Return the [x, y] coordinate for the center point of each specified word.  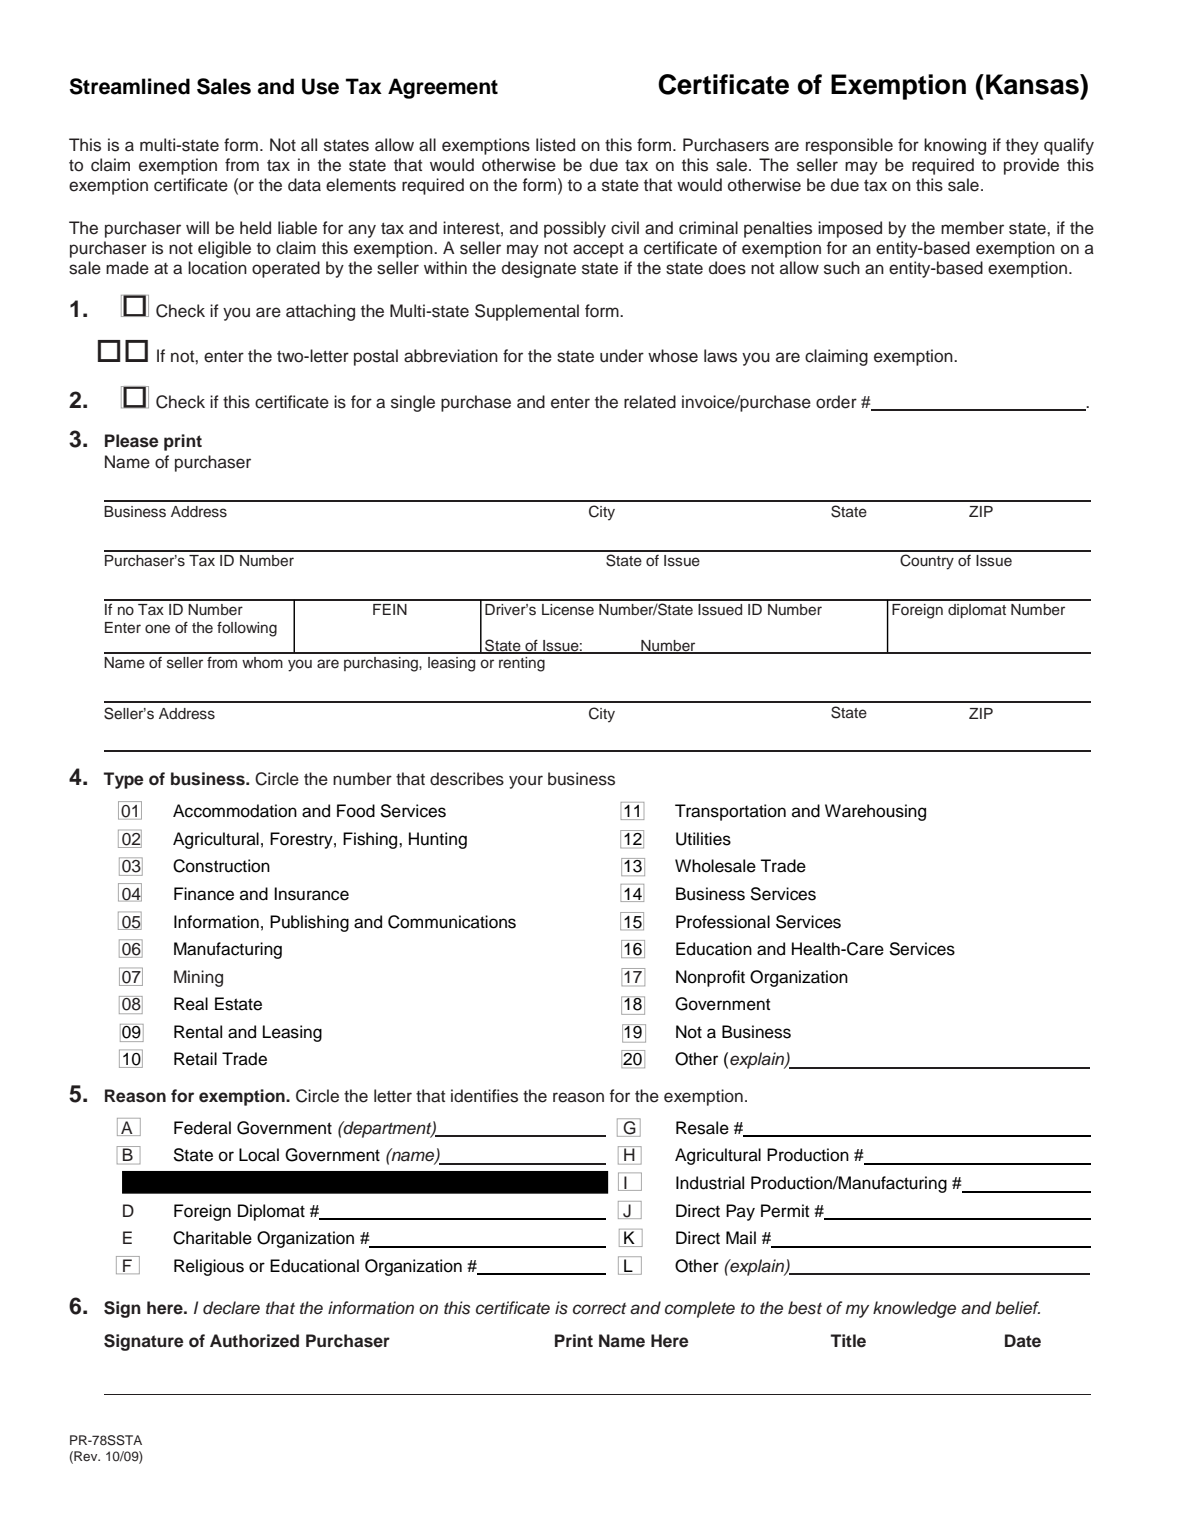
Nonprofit [710, 978]
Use [320, 86]
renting [522, 664]
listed [555, 145]
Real [191, 1004]
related [650, 402]
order [836, 402]
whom [262, 662]
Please [132, 441]
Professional [723, 922]
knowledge [914, 1309]
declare [231, 1308]
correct [599, 1309]
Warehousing [875, 812]
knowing [955, 146]
